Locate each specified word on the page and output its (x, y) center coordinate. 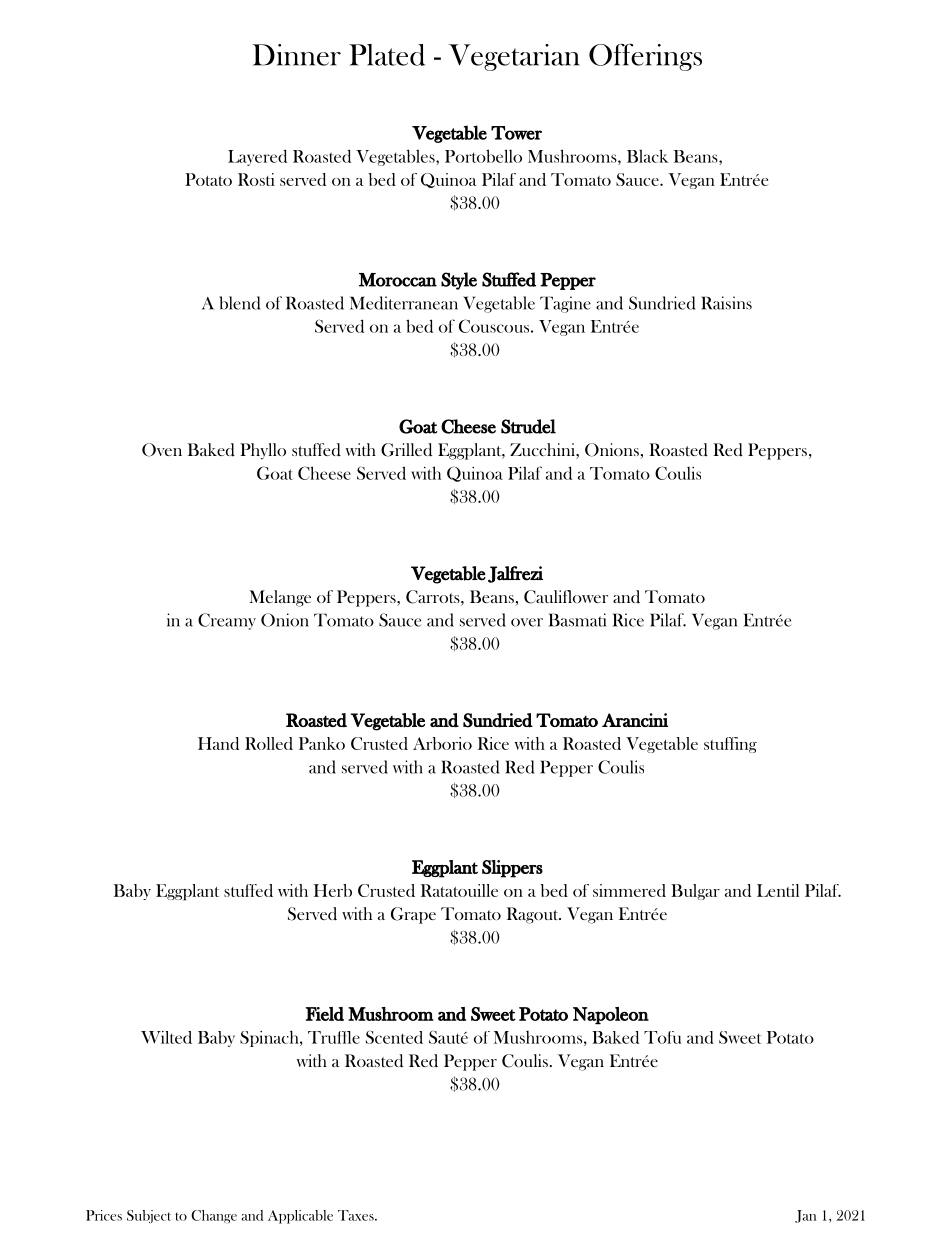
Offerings (645, 57)
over (527, 622)
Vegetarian (514, 57)
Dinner (296, 55)
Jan (805, 1216)
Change (214, 1217)
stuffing (730, 745)
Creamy (227, 621)
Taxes (357, 1215)
